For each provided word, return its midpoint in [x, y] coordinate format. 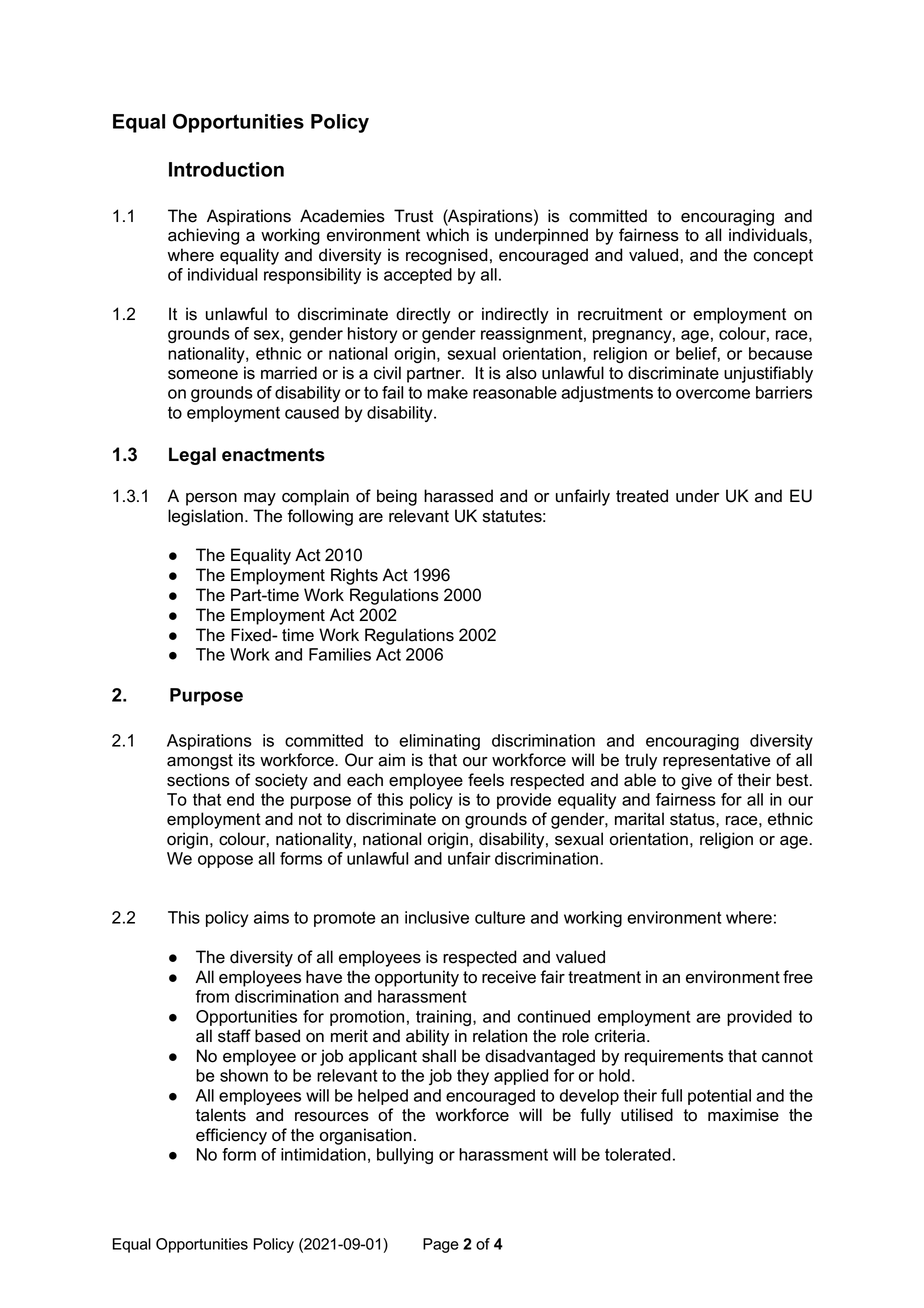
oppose [225, 861]
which [447, 235]
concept [783, 257]
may [260, 499]
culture [500, 917]
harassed [458, 496]
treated [642, 496]
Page [441, 1245]
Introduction [226, 169]
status [693, 819]
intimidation [323, 1154]
